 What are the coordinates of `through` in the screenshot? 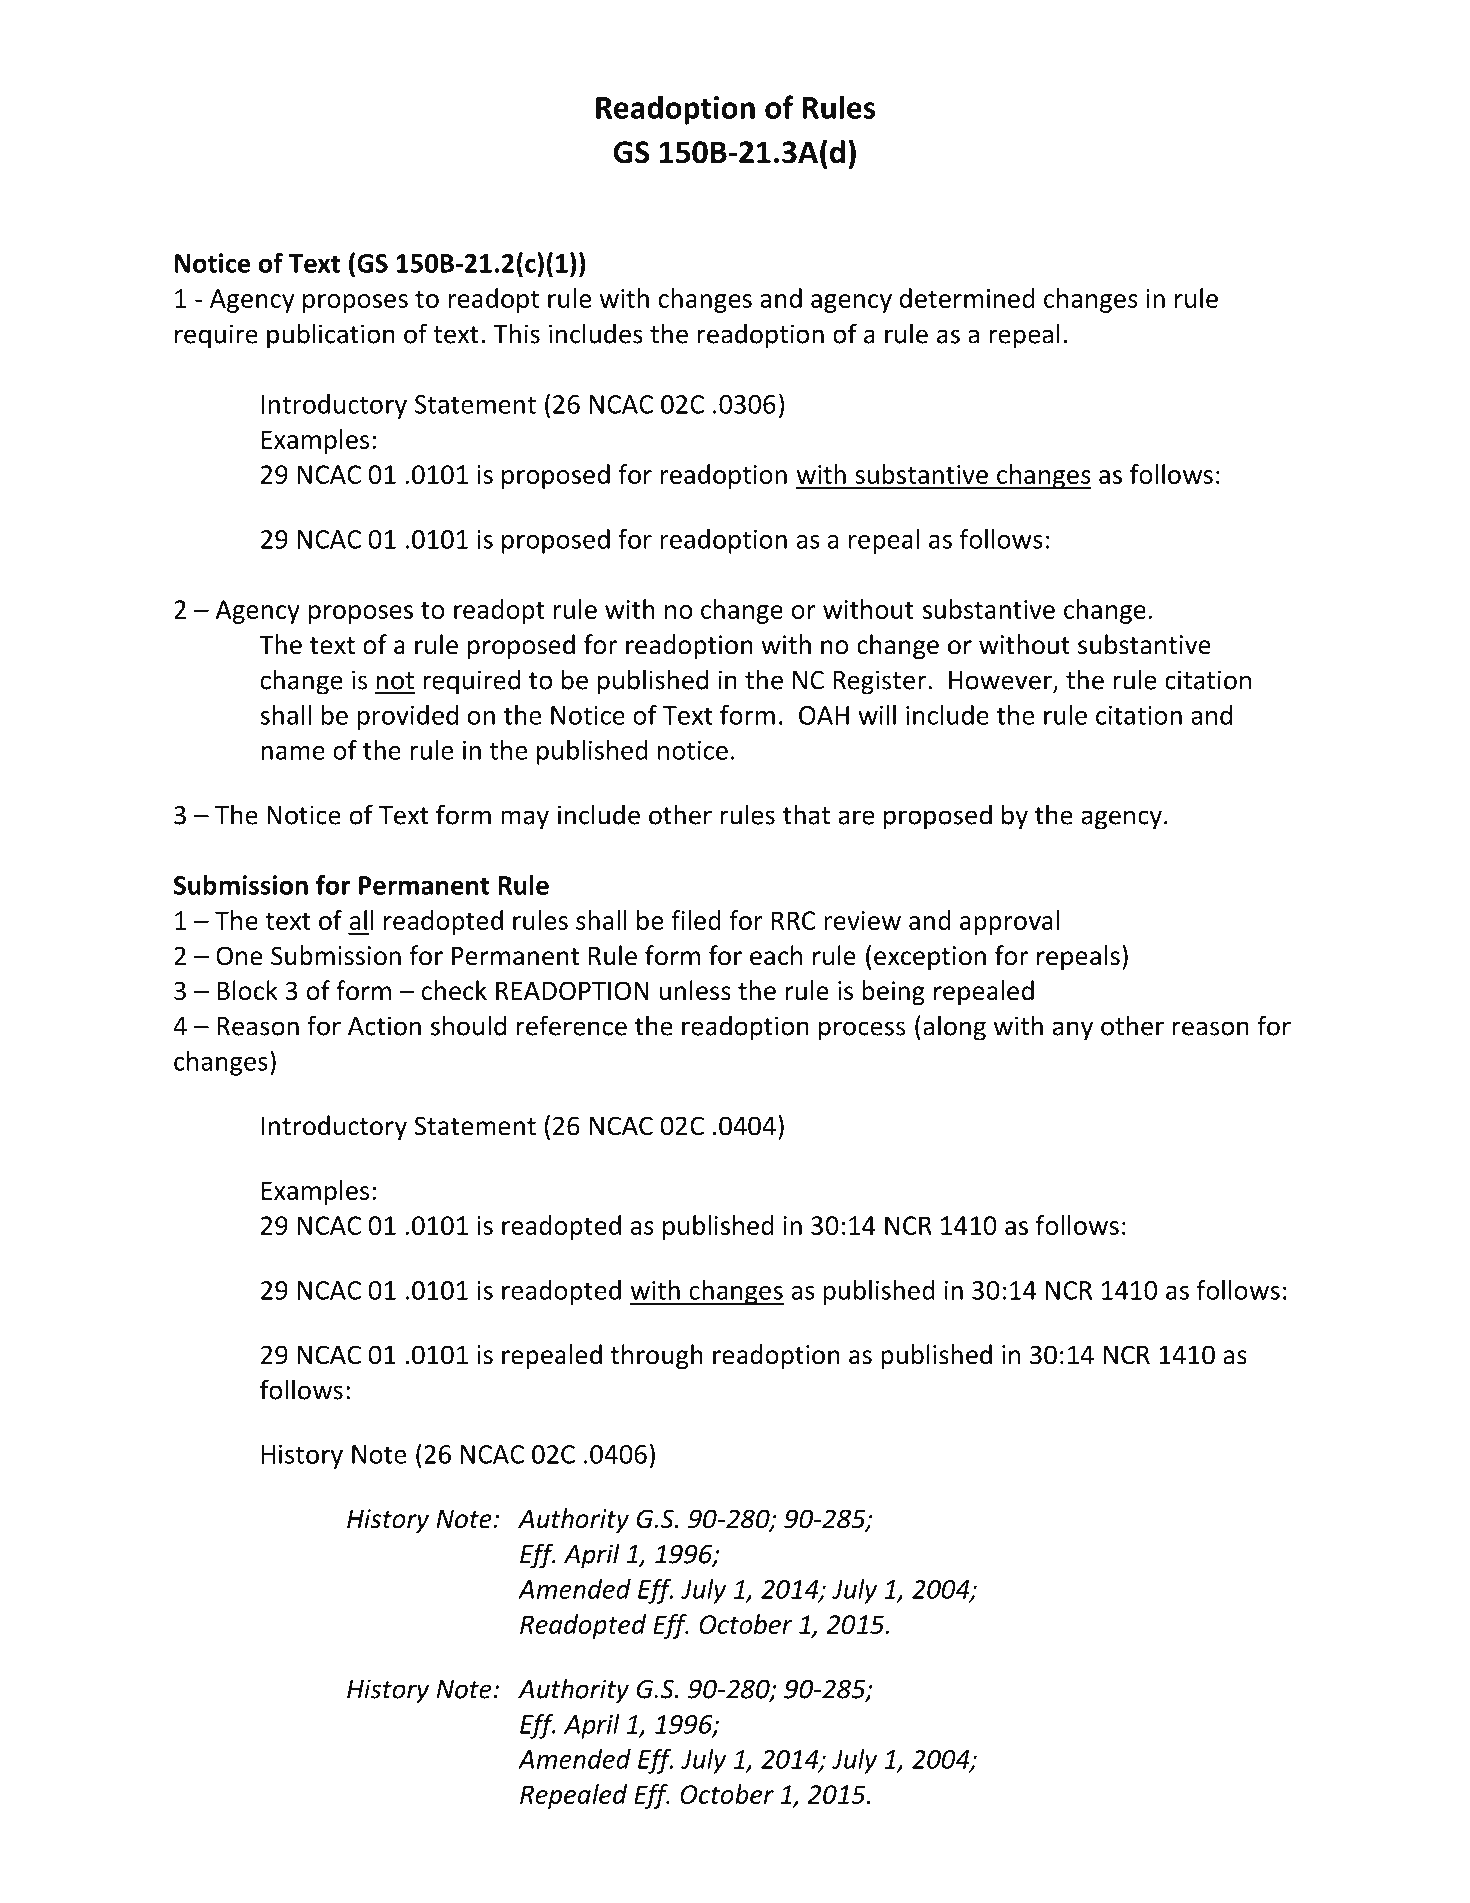 It's located at (656, 1356).
